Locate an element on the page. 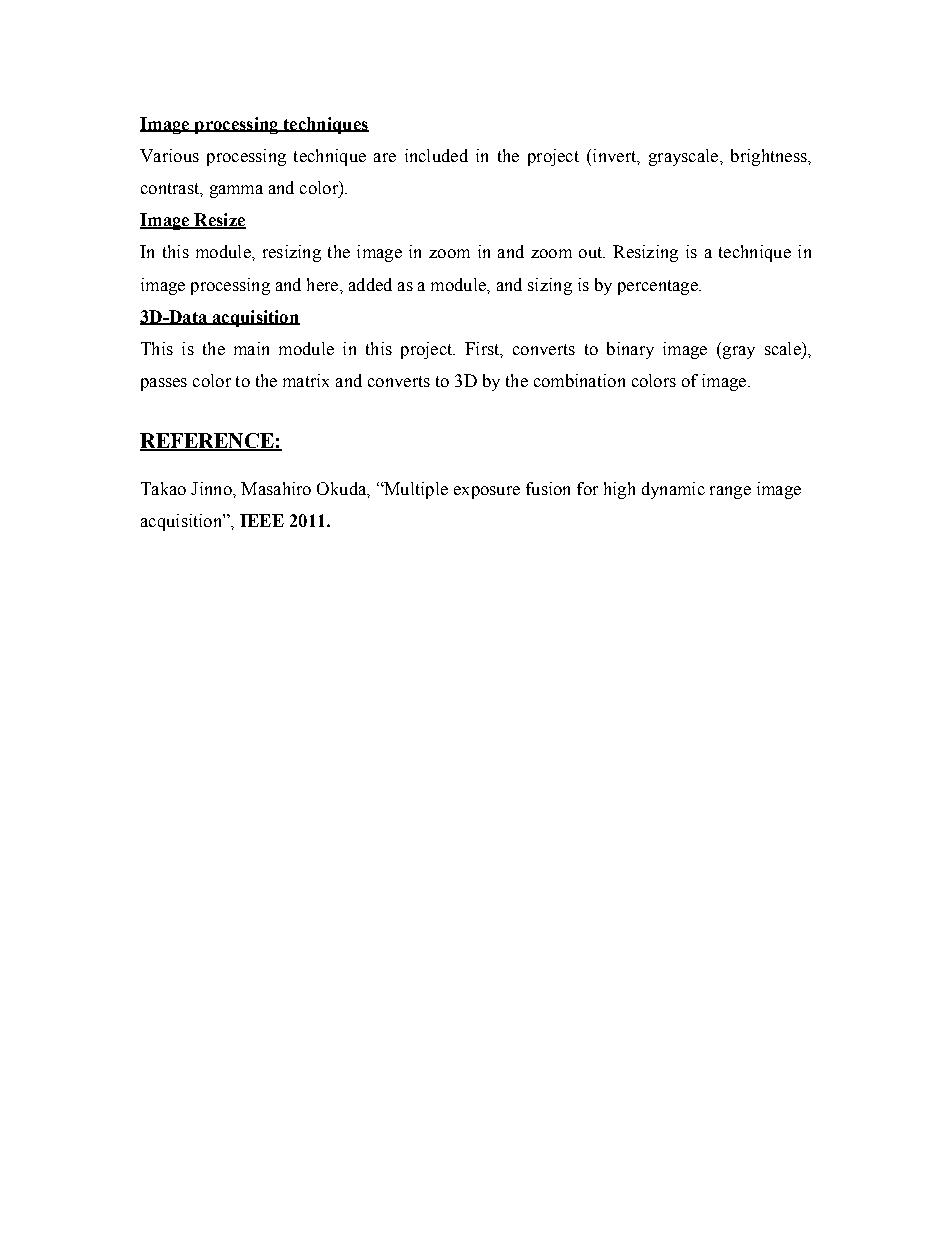 The image size is (952, 1233). IEEE is located at coordinates (262, 520).
